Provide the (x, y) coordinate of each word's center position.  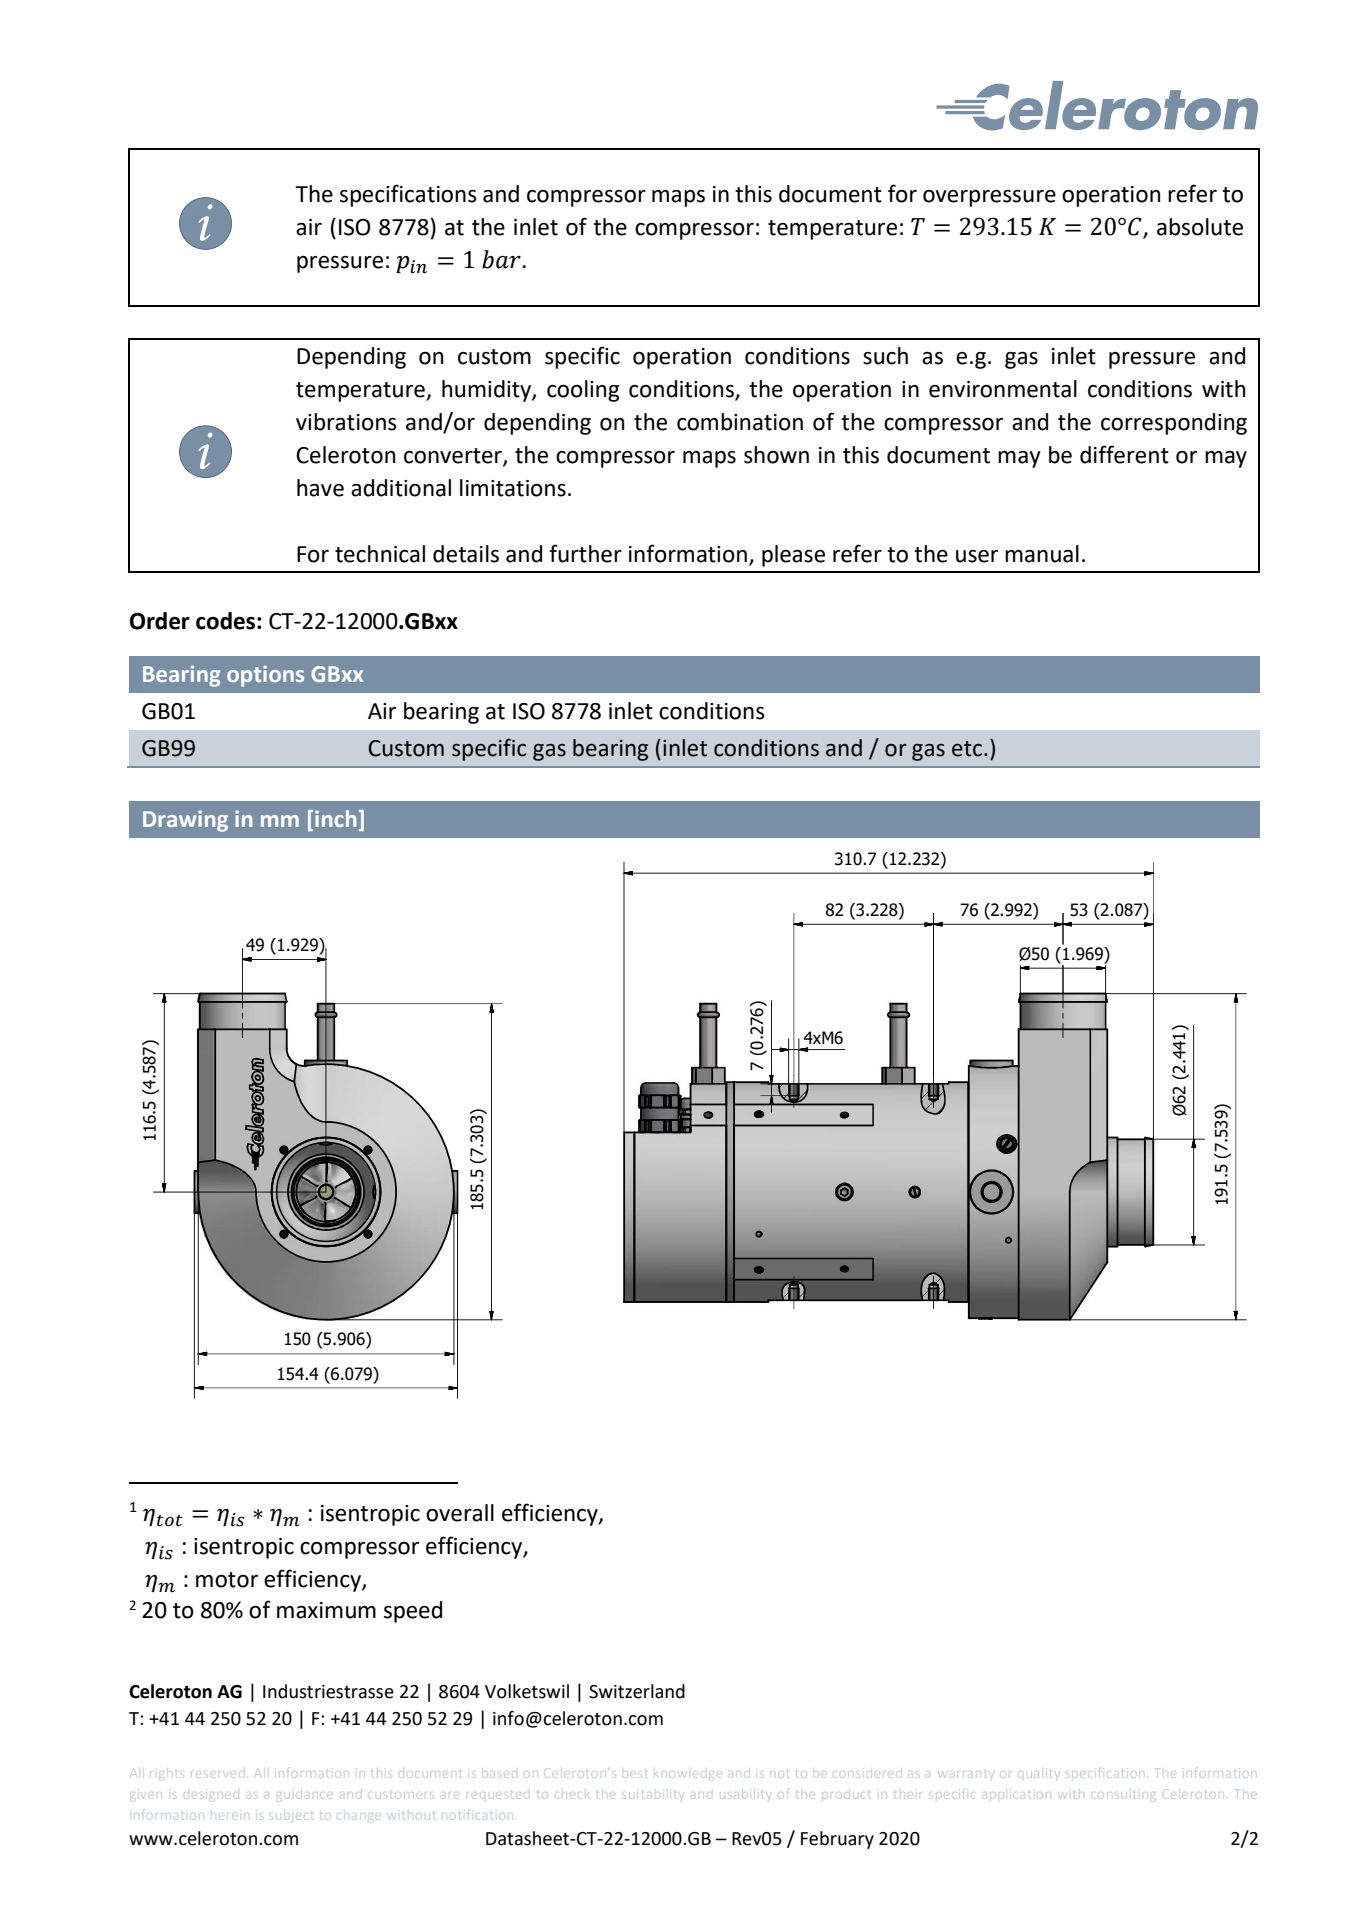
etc (968, 749)
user (977, 556)
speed (413, 1612)
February (837, 1840)
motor (227, 1580)
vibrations (346, 422)
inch (335, 818)
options (265, 676)
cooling (583, 391)
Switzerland (637, 1691)
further (585, 553)
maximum (326, 1610)
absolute (1200, 227)
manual (1042, 554)
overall (460, 1513)
